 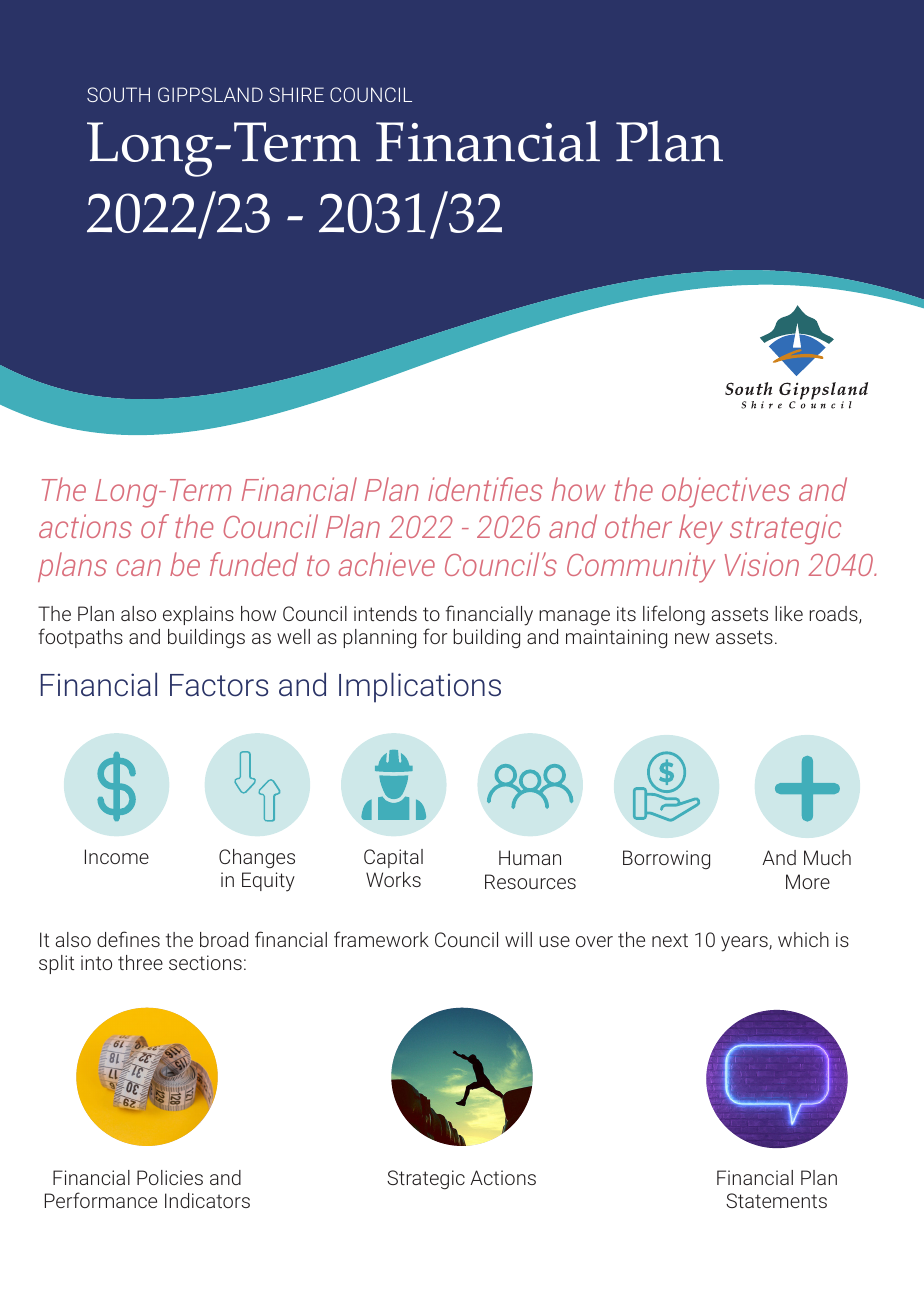 I want to click on key, so click(x=701, y=529).
